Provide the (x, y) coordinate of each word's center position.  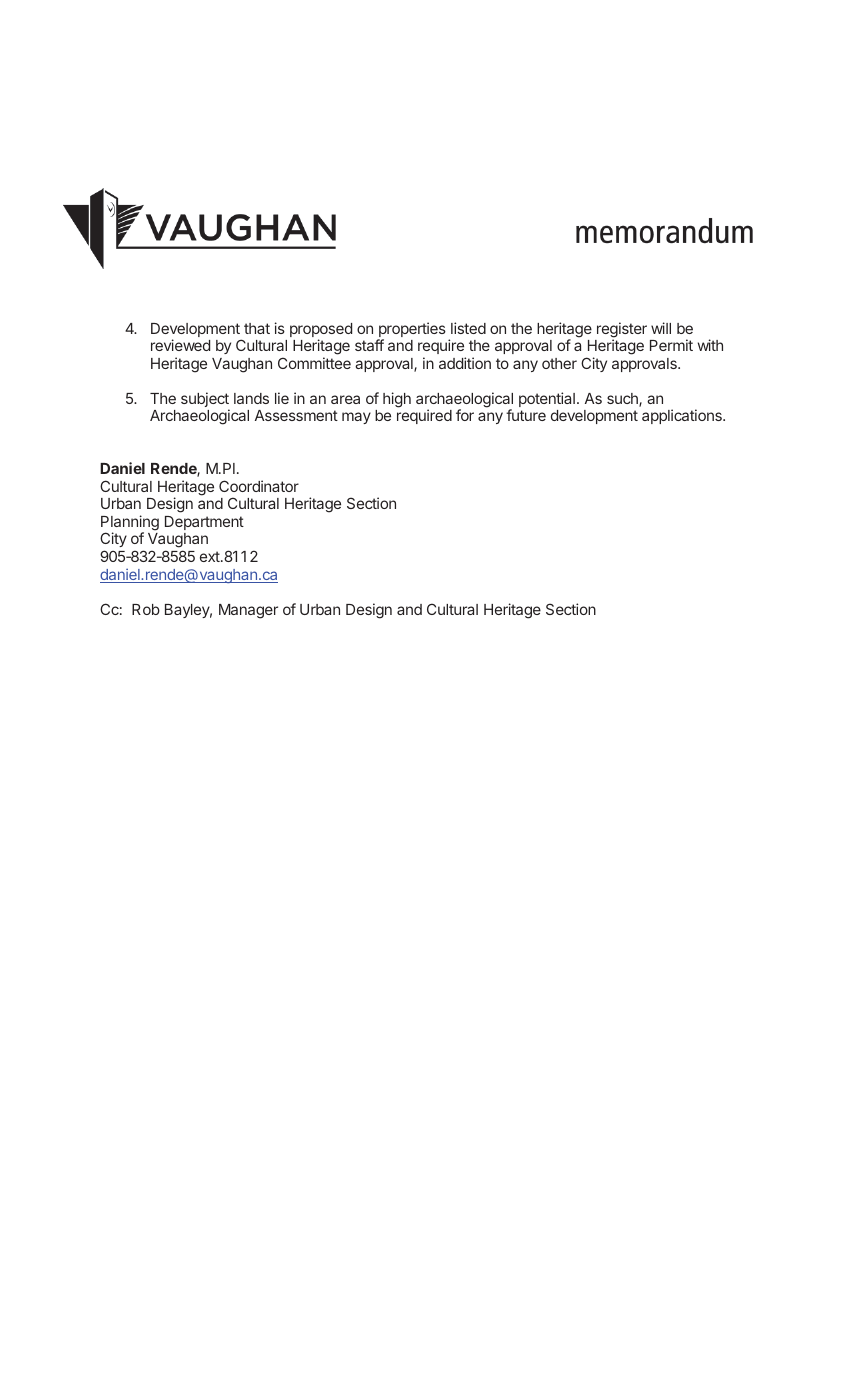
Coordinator (259, 486)
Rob (146, 609)
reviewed (180, 345)
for (465, 415)
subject (205, 401)
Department (204, 523)
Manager (248, 611)
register (622, 331)
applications (683, 416)
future (526, 415)
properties (411, 331)
